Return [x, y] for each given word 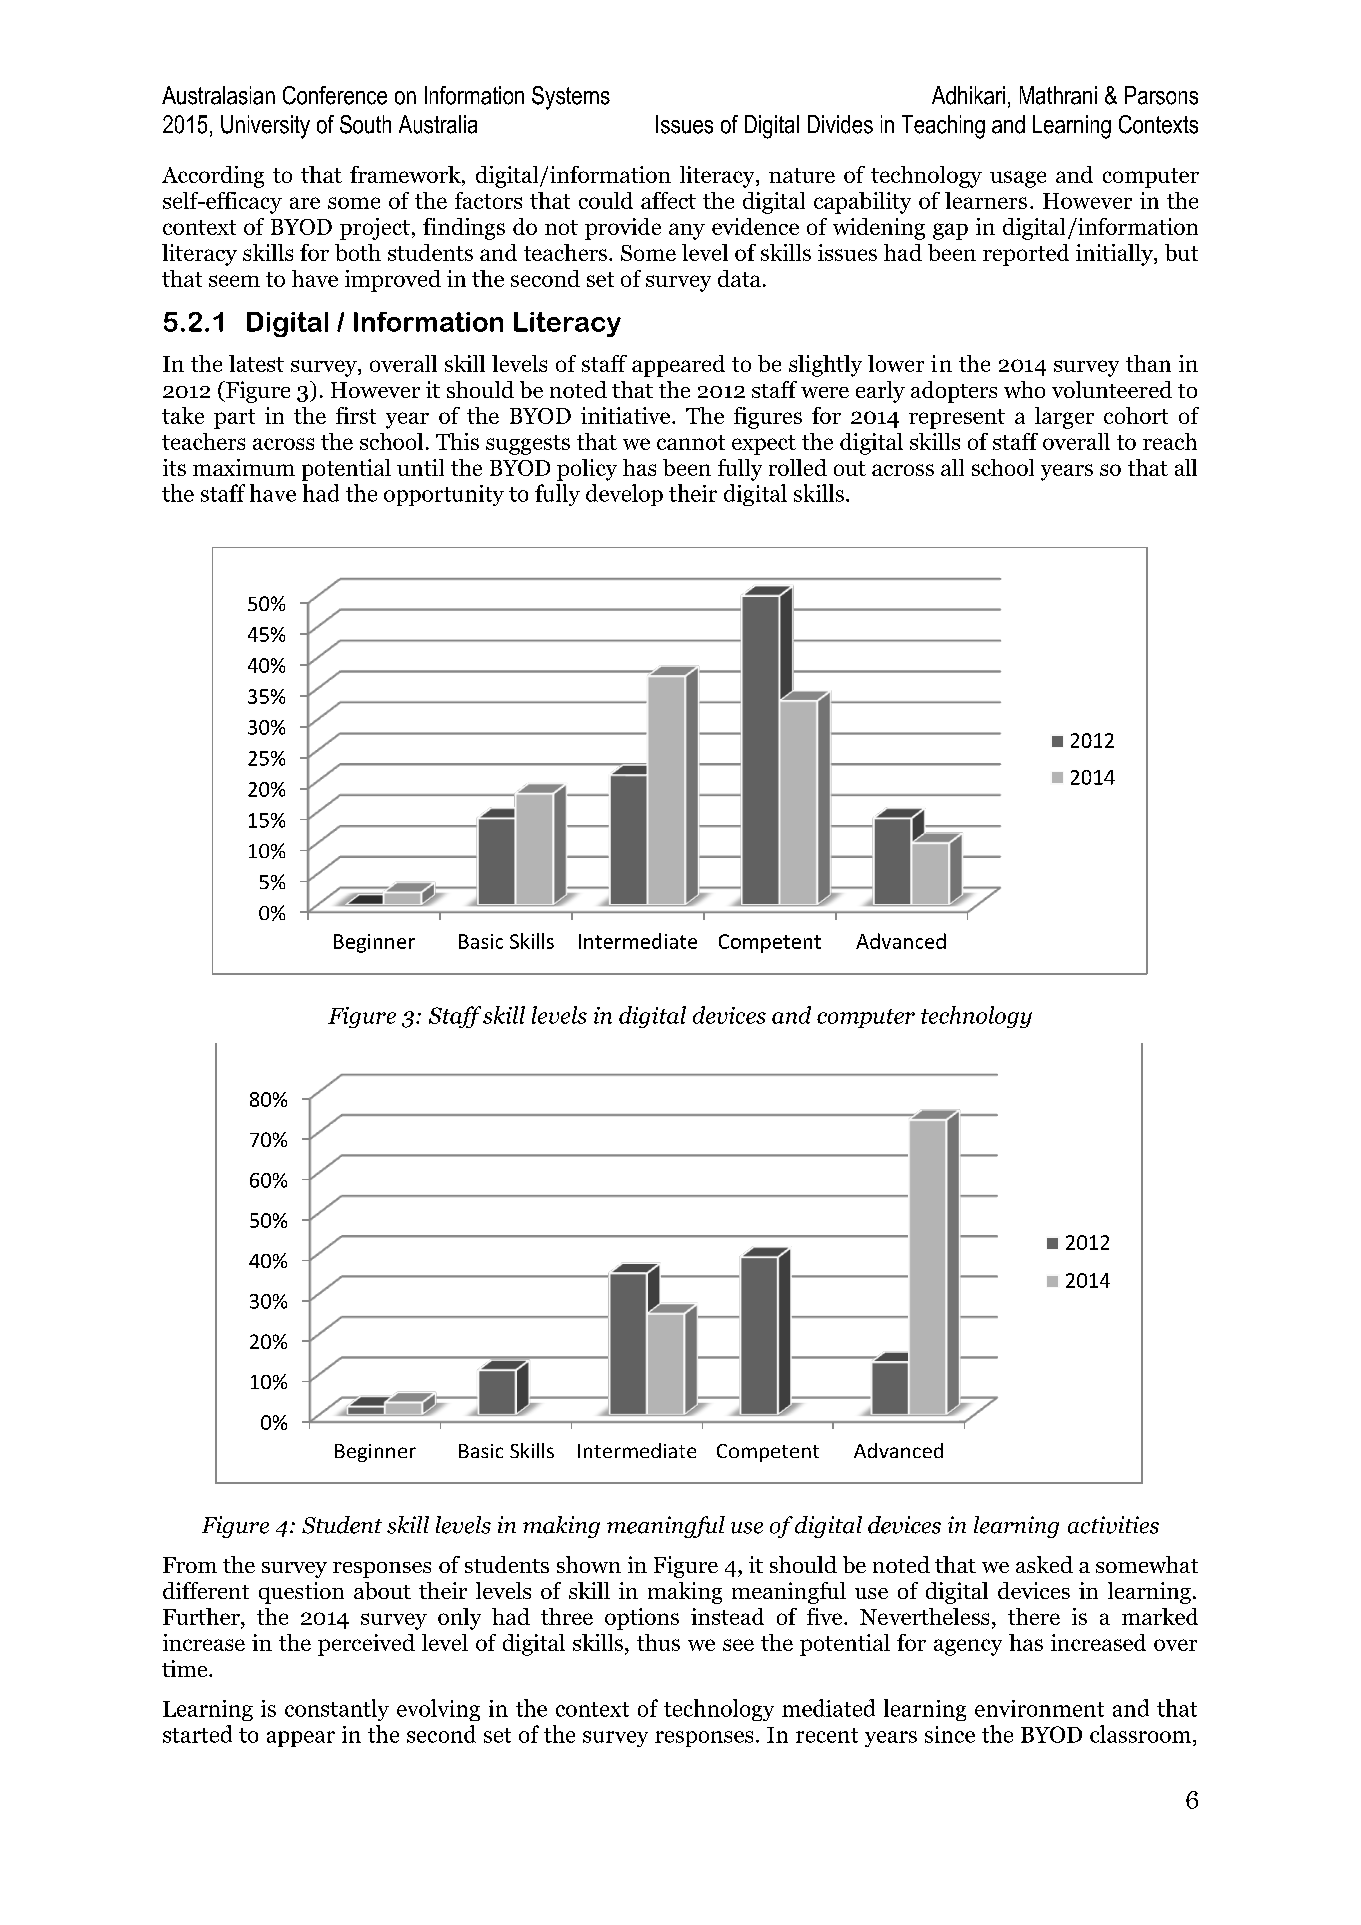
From [190, 1565]
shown [589, 1564]
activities [1113, 1525]
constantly [337, 1710]
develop [624, 495]
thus [658, 1642]
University [265, 127]
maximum [244, 467]
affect [668, 200]
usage [1018, 179]
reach [1170, 441]
